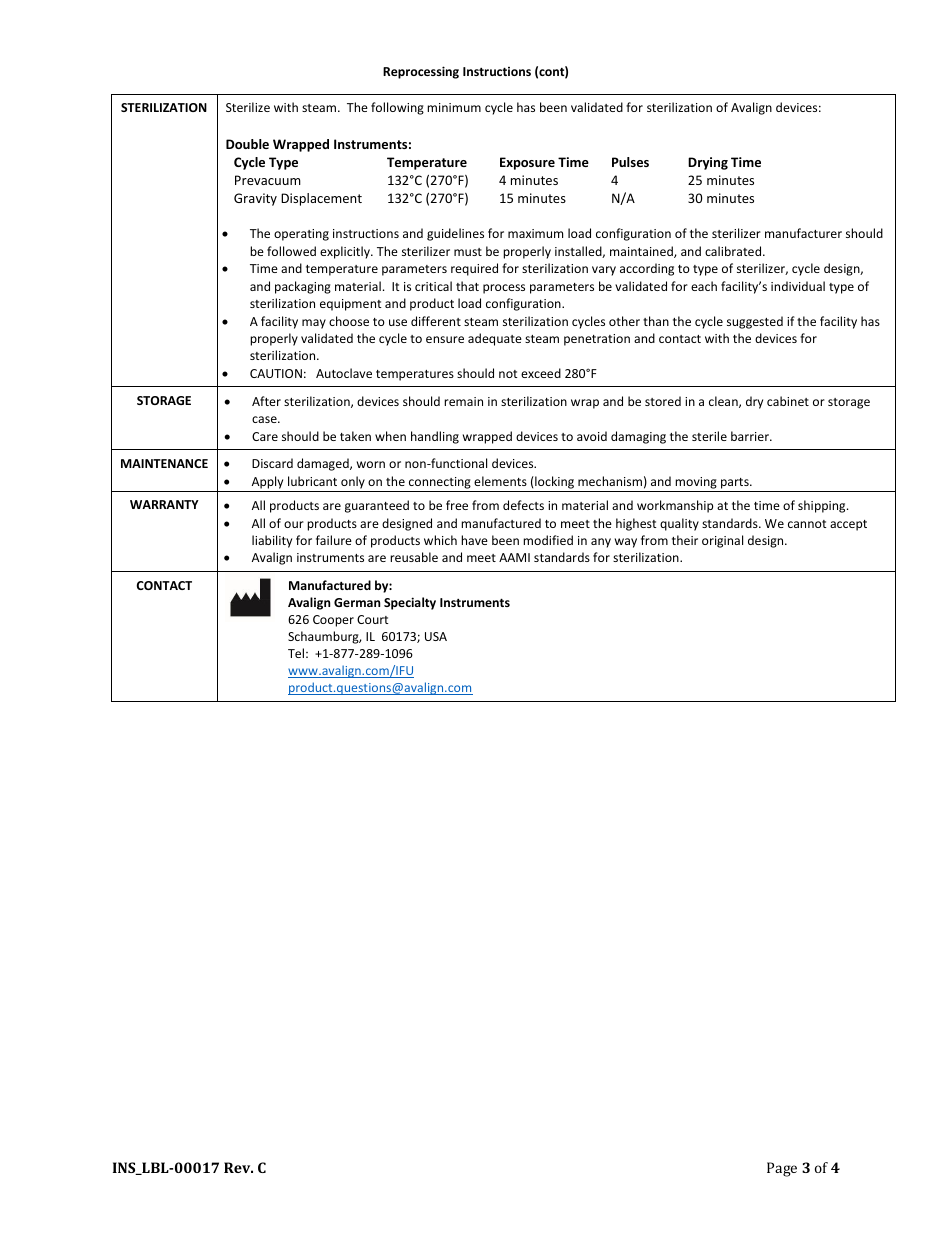 The height and width of the screenshot is (1233, 952). I want to click on Double, so click(247, 144).
